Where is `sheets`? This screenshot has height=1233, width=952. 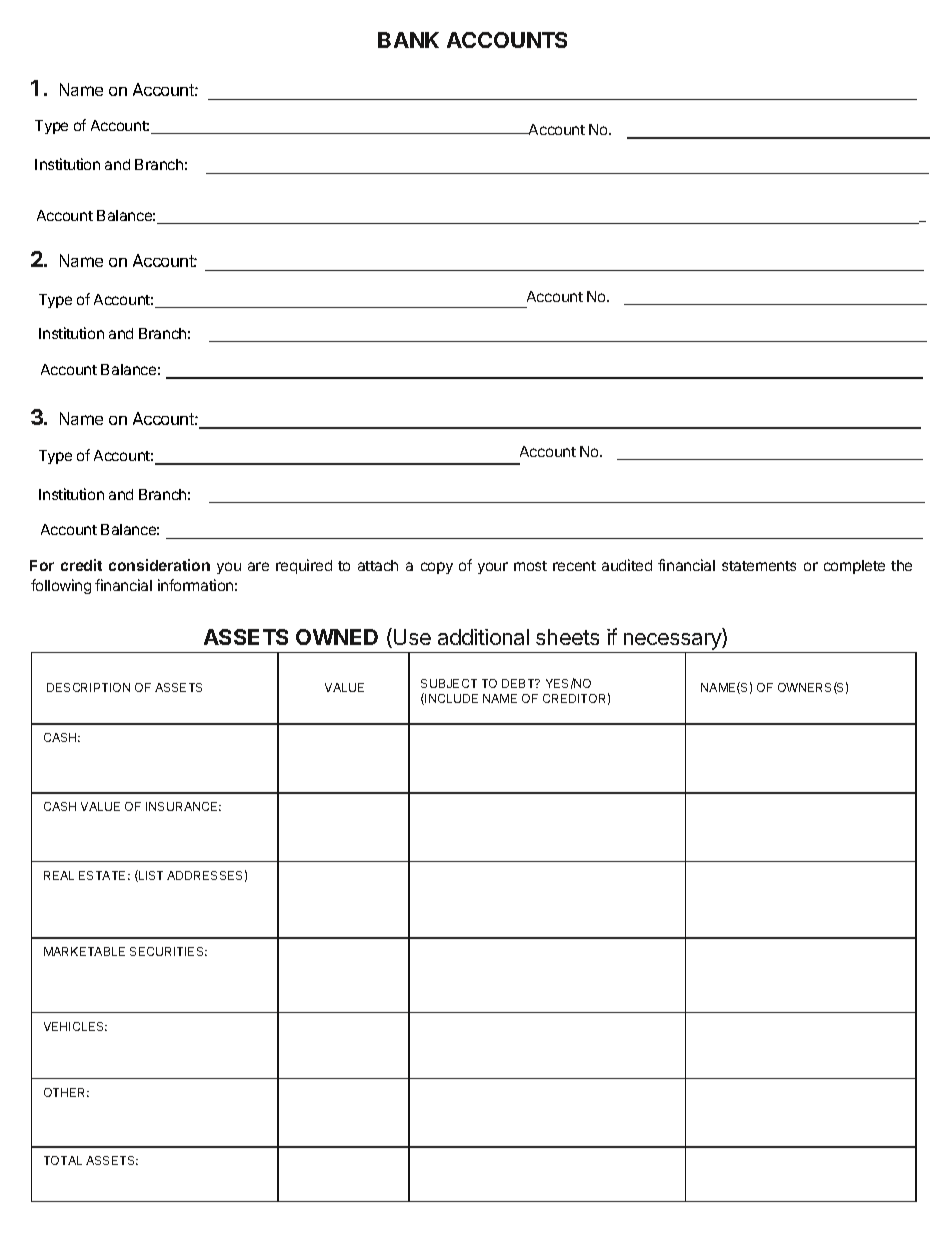 sheets is located at coordinates (567, 637).
